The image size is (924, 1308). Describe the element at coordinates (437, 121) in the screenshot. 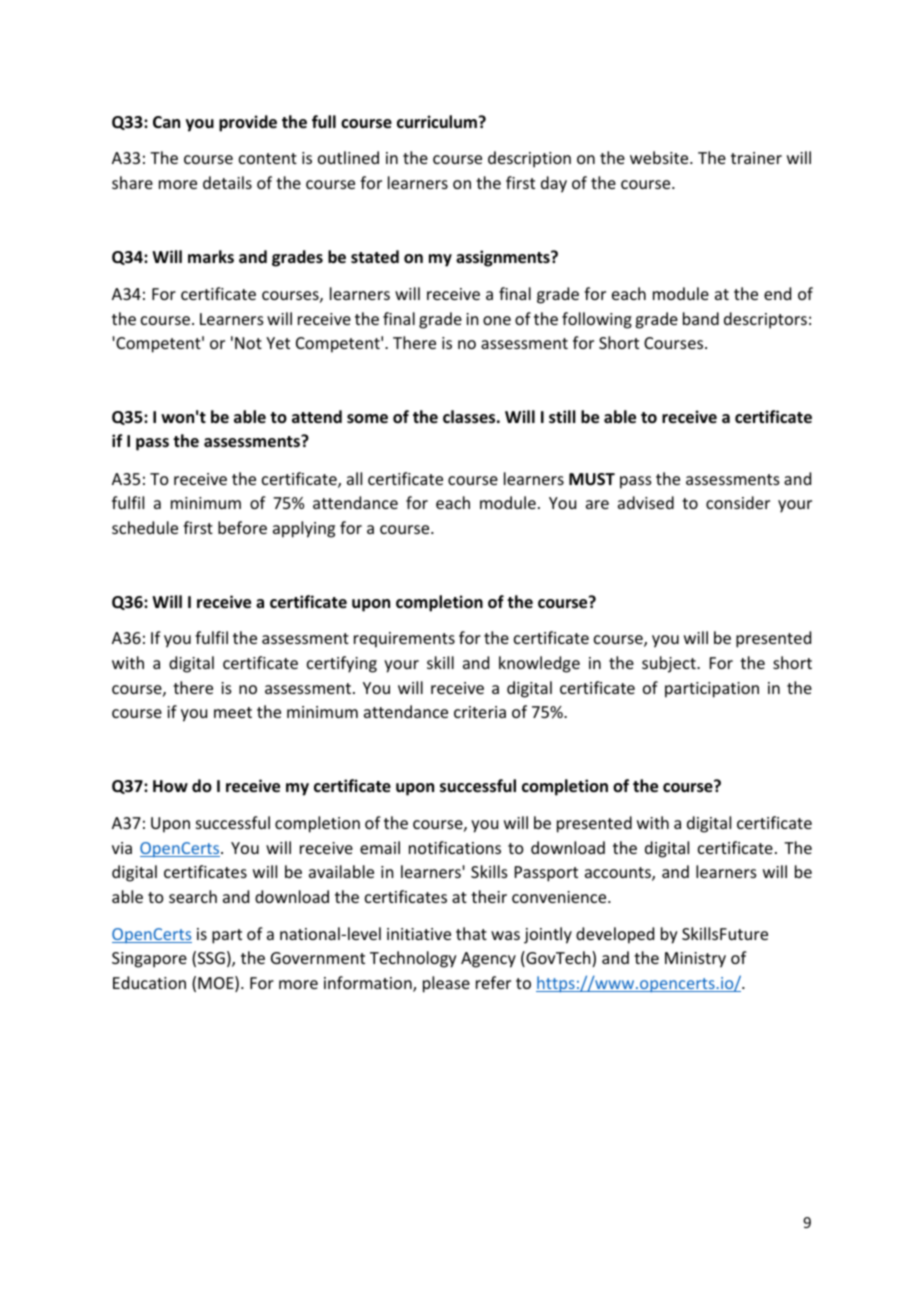

I see `curriculum` at that location.
